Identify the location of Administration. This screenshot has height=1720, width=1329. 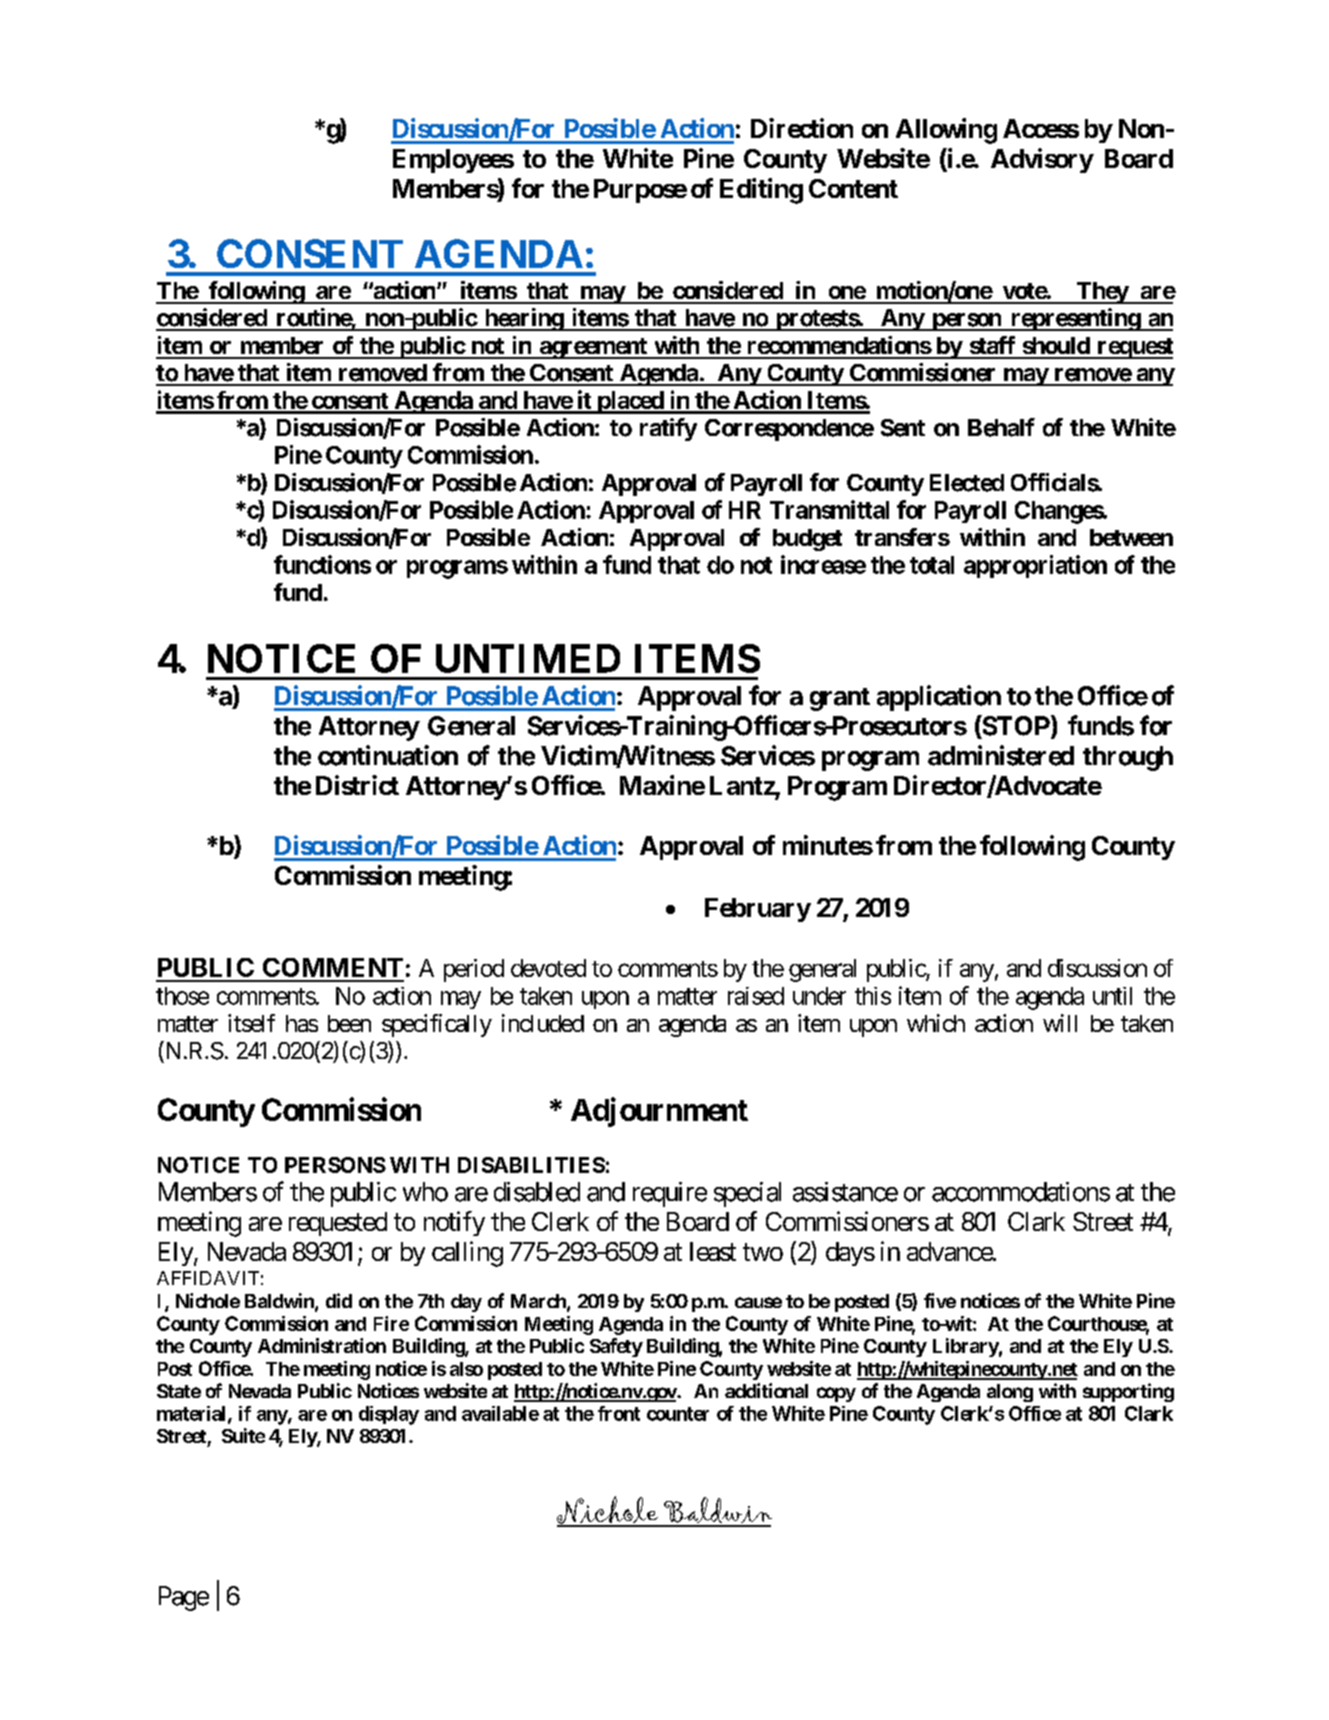
(322, 1345).
